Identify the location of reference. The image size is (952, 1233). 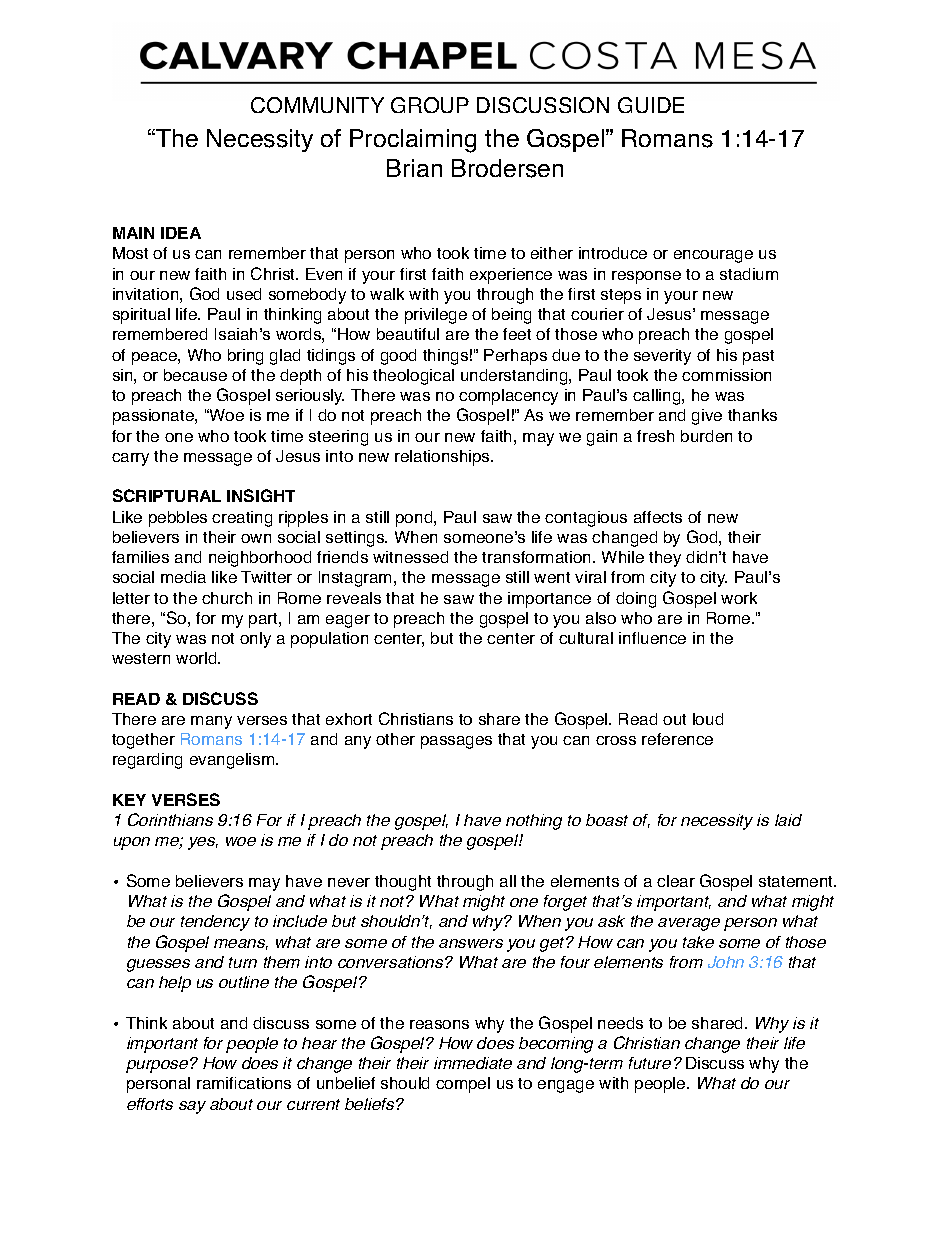
(677, 739).
